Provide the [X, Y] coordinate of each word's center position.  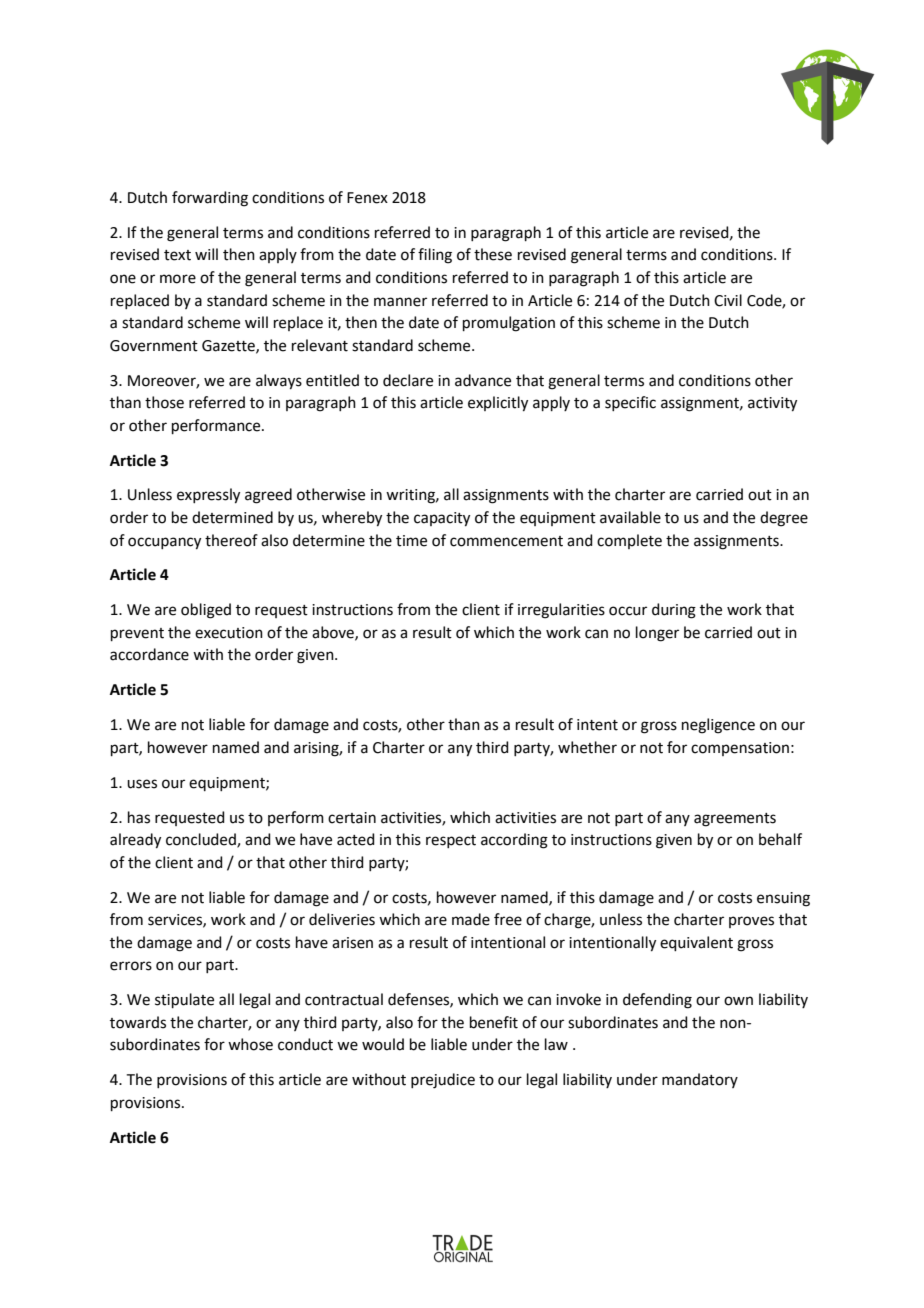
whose [250, 1044]
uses [142, 784]
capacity [442, 519]
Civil [728, 300]
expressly [208, 496]
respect [451, 841]
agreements [735, 820]
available [630, 517]
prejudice [443, 1081]
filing [435, 256]
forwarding [210, 199]
